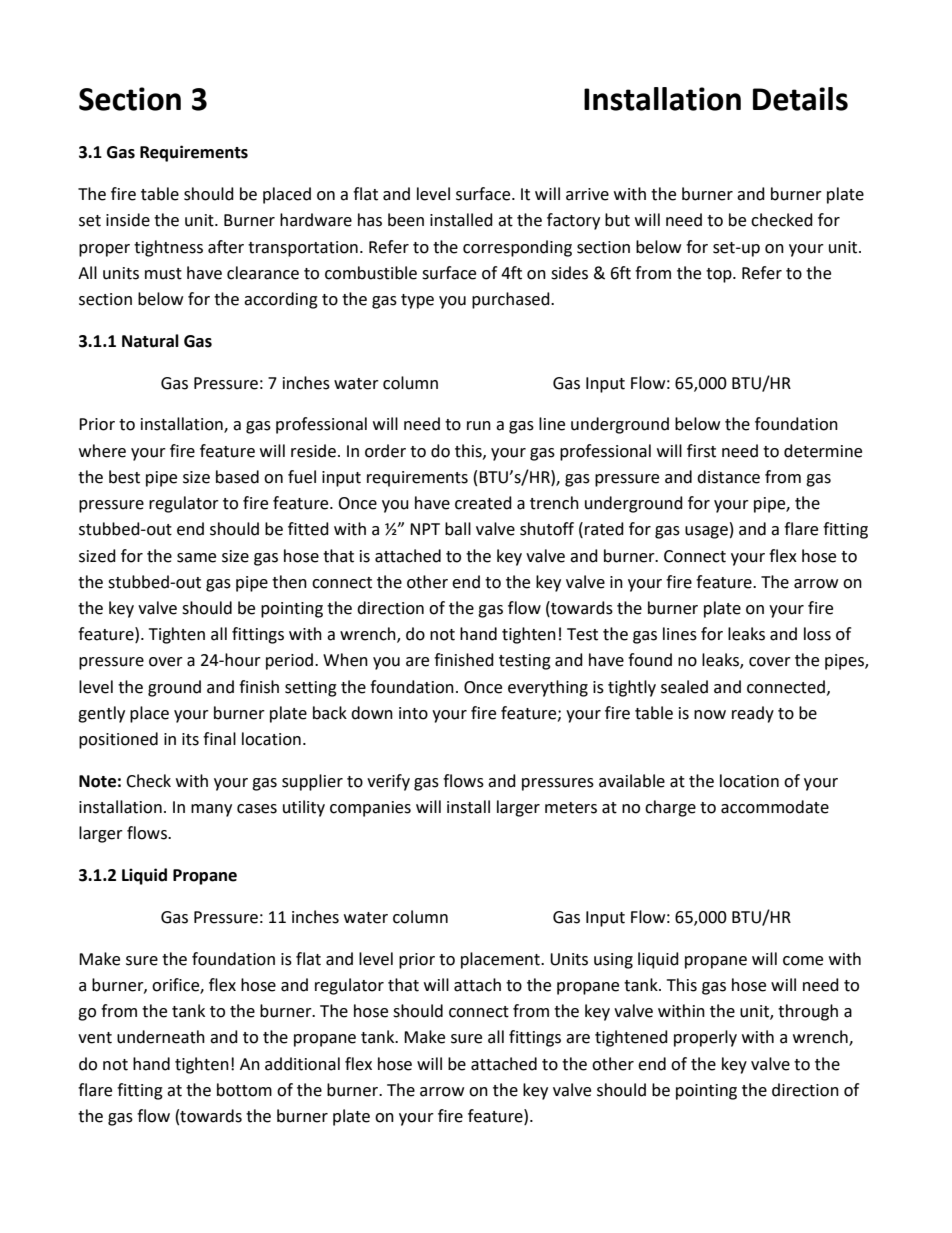  Describe the element at coordinates (406, 220) in the image. I see `been` at that location.
